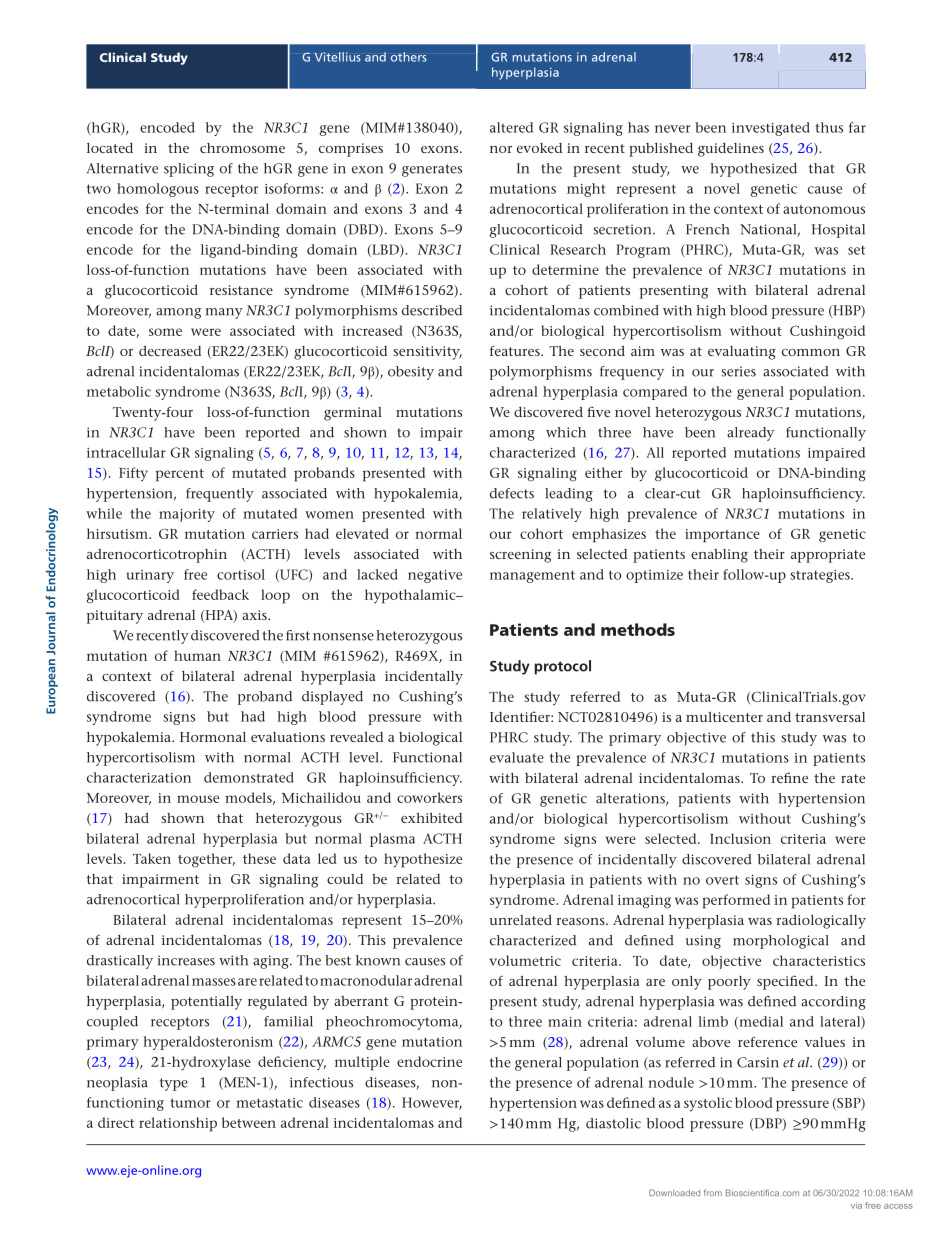  What do you see at coordinates (431, 817) in the screenshot?
I see `exhibited` at bounding box center [431, 817].
